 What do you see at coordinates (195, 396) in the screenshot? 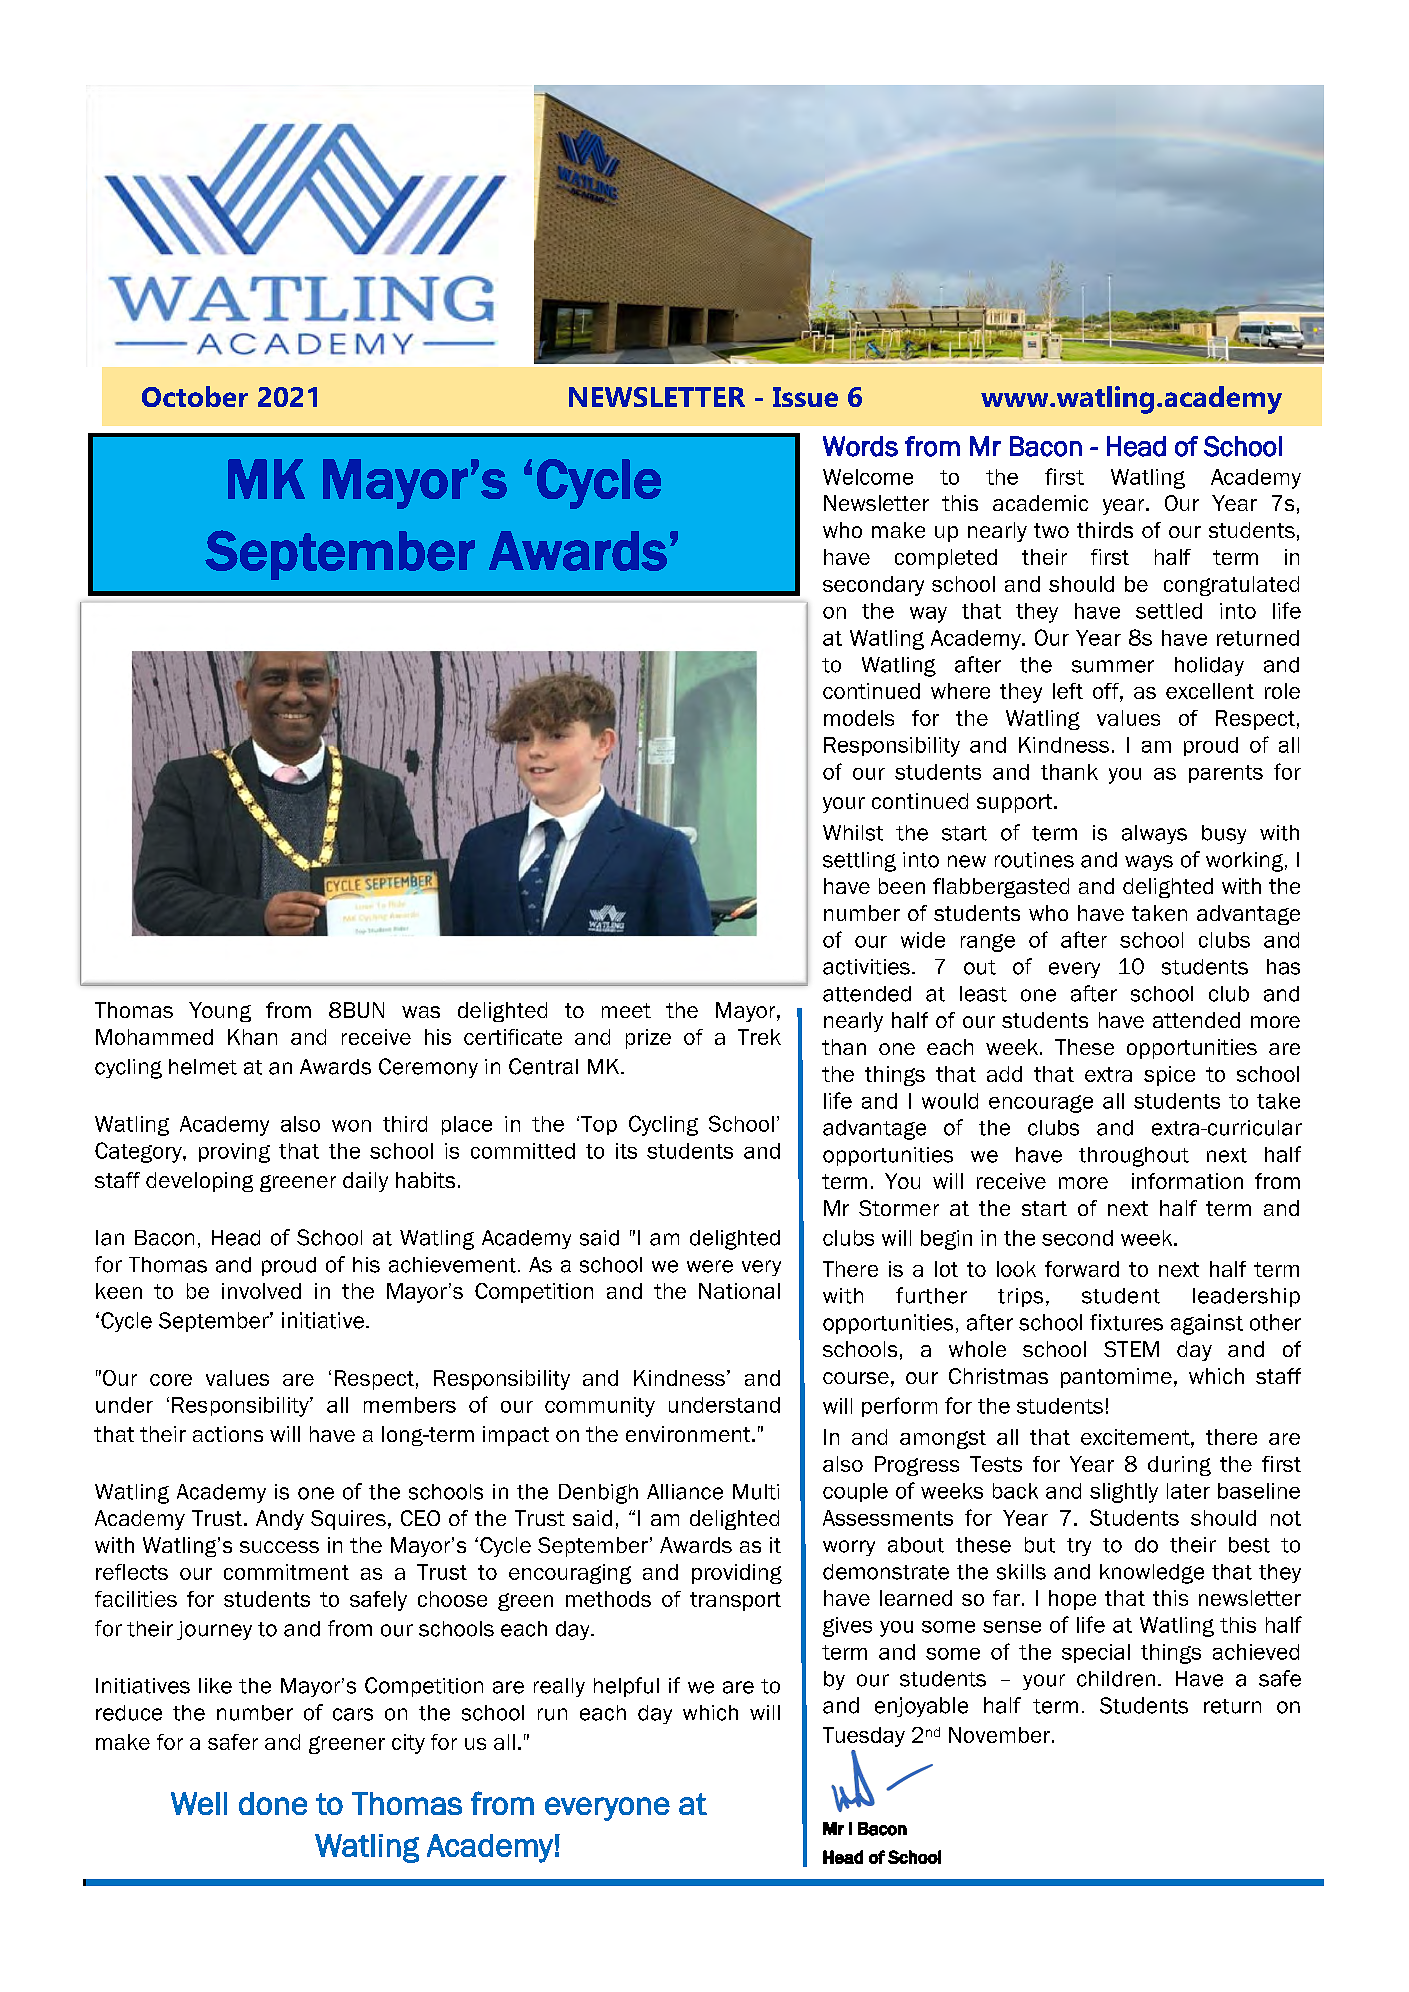
I see `October` at bounding box center [195, 396].
